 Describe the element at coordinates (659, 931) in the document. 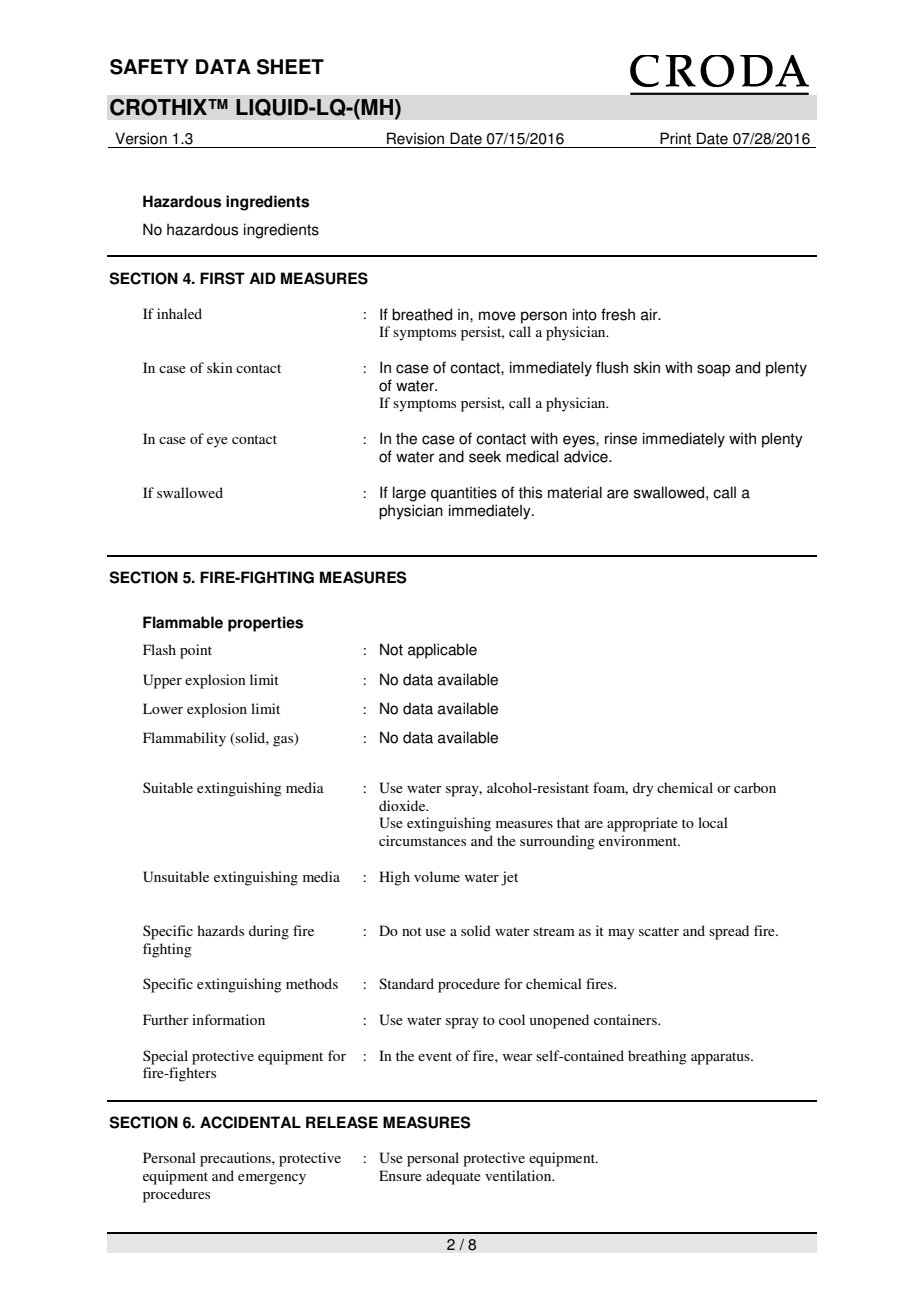

I see `scatter` at that location.
